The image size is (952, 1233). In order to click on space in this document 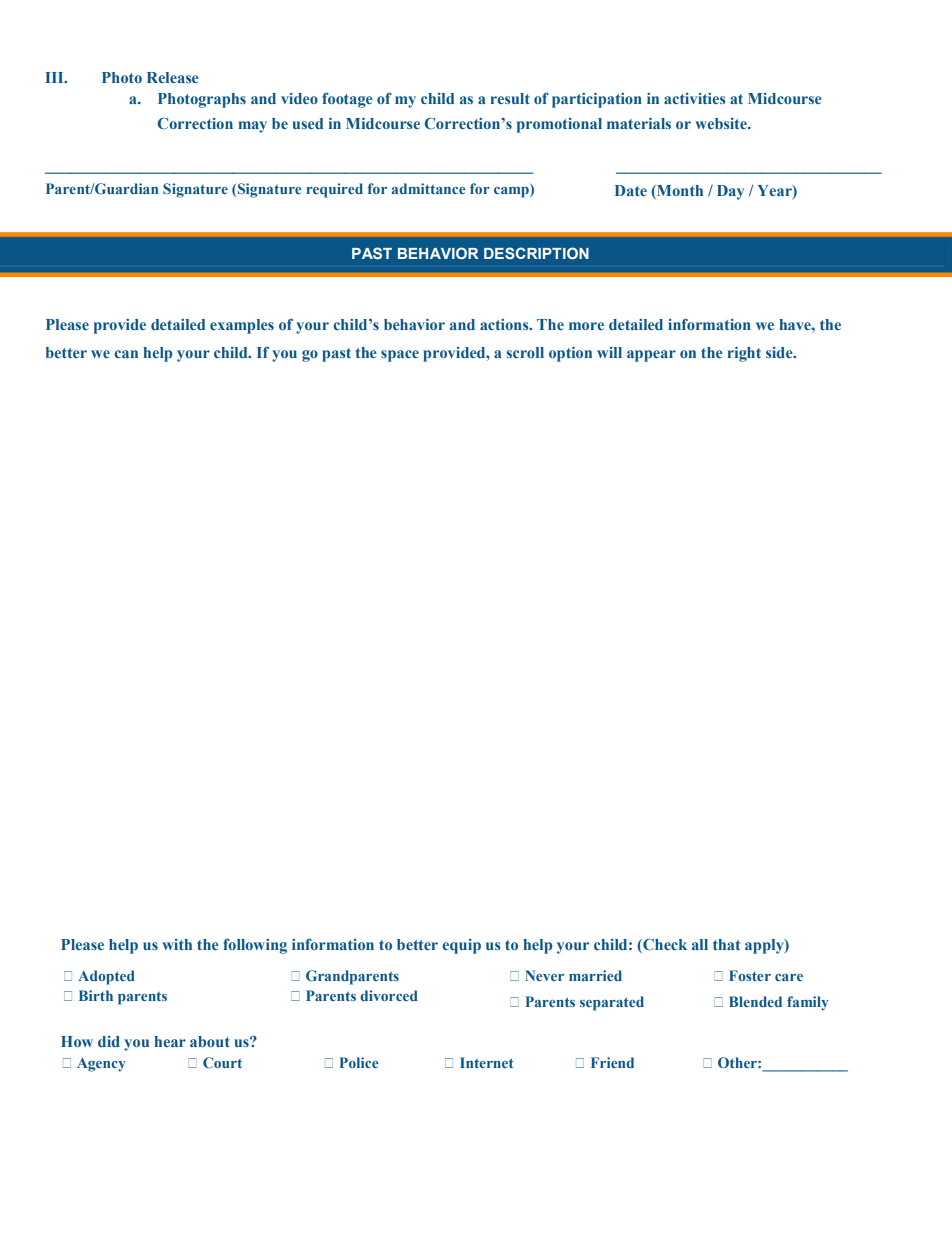, I will do `click(400, 356)`.
